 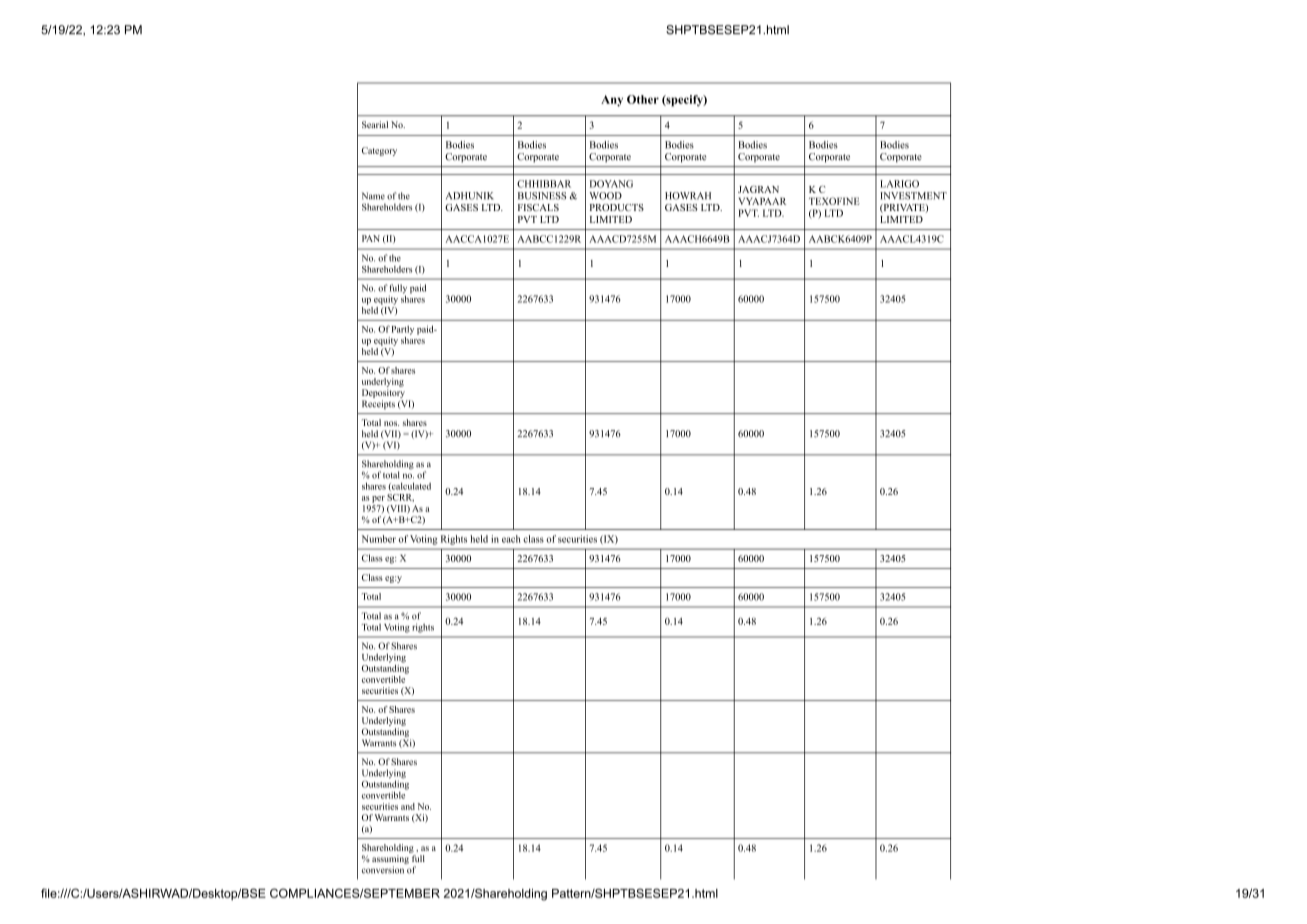 What do you see at coordinates (617, 207) in the image?
I see `PRODUCTS` at bounding box center [617, 207].
